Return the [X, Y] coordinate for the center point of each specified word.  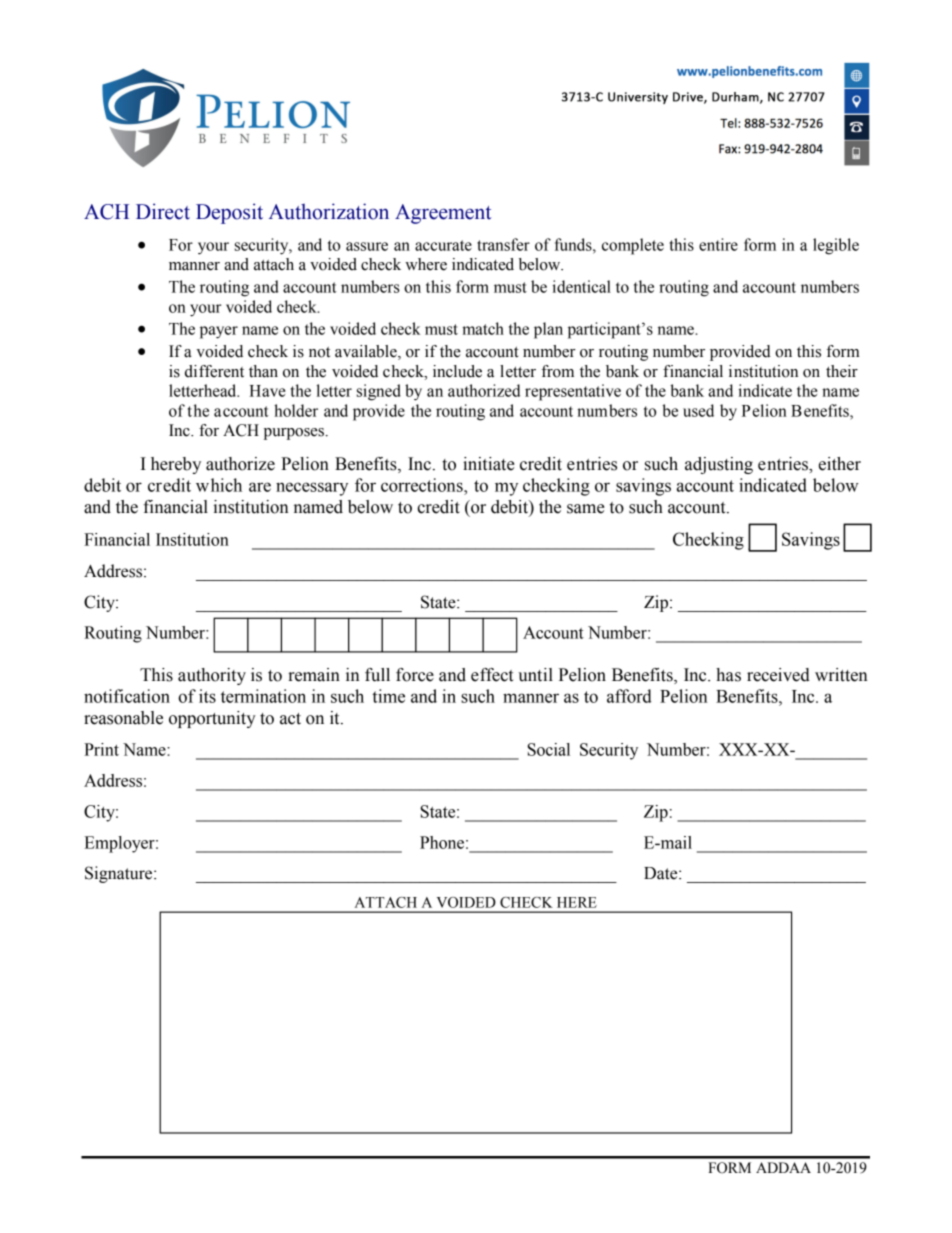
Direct [163, 211]
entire [718, 244]
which [219, 485]
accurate [443, 245]
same [586, 509]
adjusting [719, 465]
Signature [120, 874]
